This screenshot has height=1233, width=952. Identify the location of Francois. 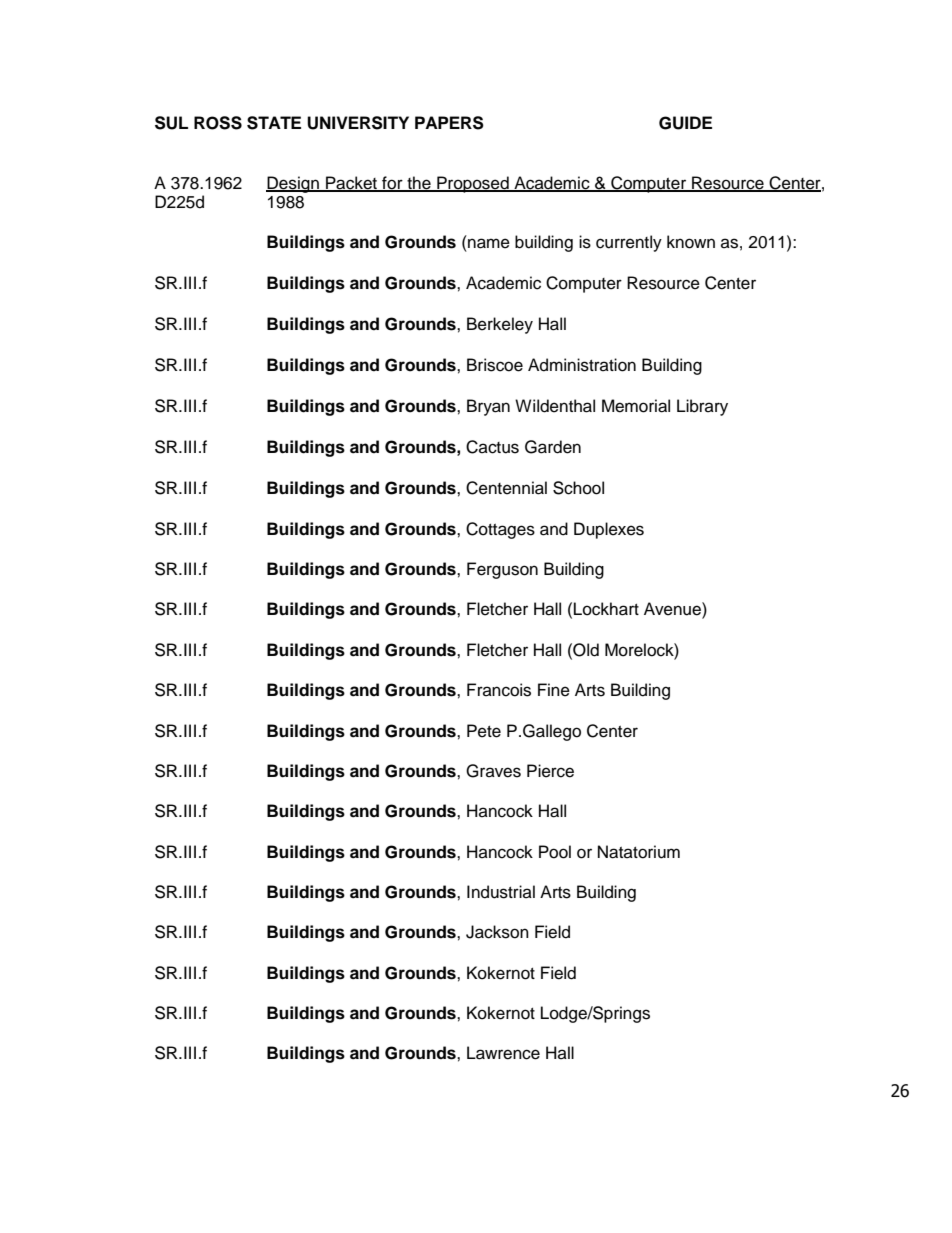
(499, 690).
